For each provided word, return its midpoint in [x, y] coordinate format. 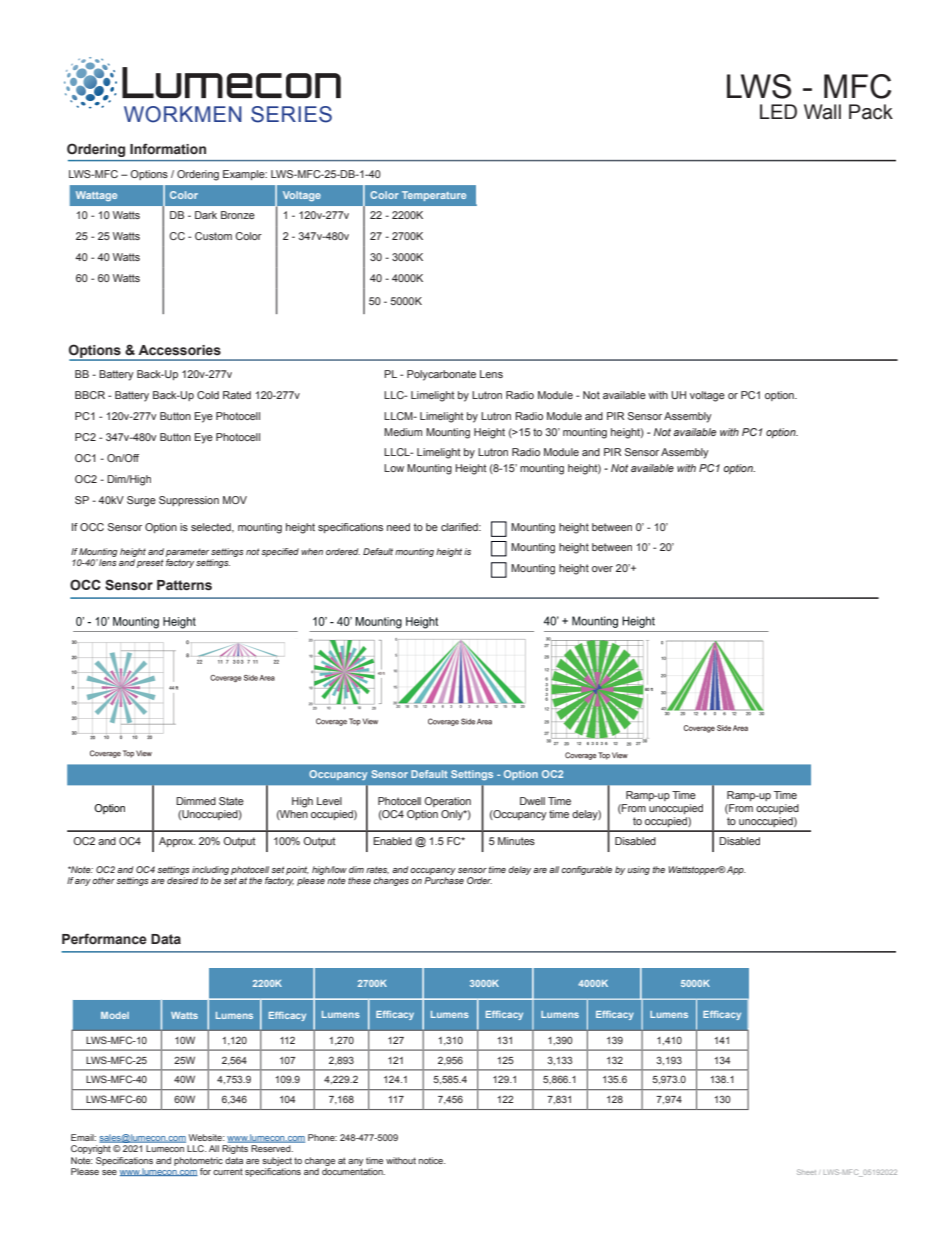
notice [432, 1160]
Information [168, 148]
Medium [403, 432]
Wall [822, 112]
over [602, 569]
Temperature [434, 196]
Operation [447, 802]
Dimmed [196, 801]
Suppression [189, 501]
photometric [198, 1161]
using [639, 870]
